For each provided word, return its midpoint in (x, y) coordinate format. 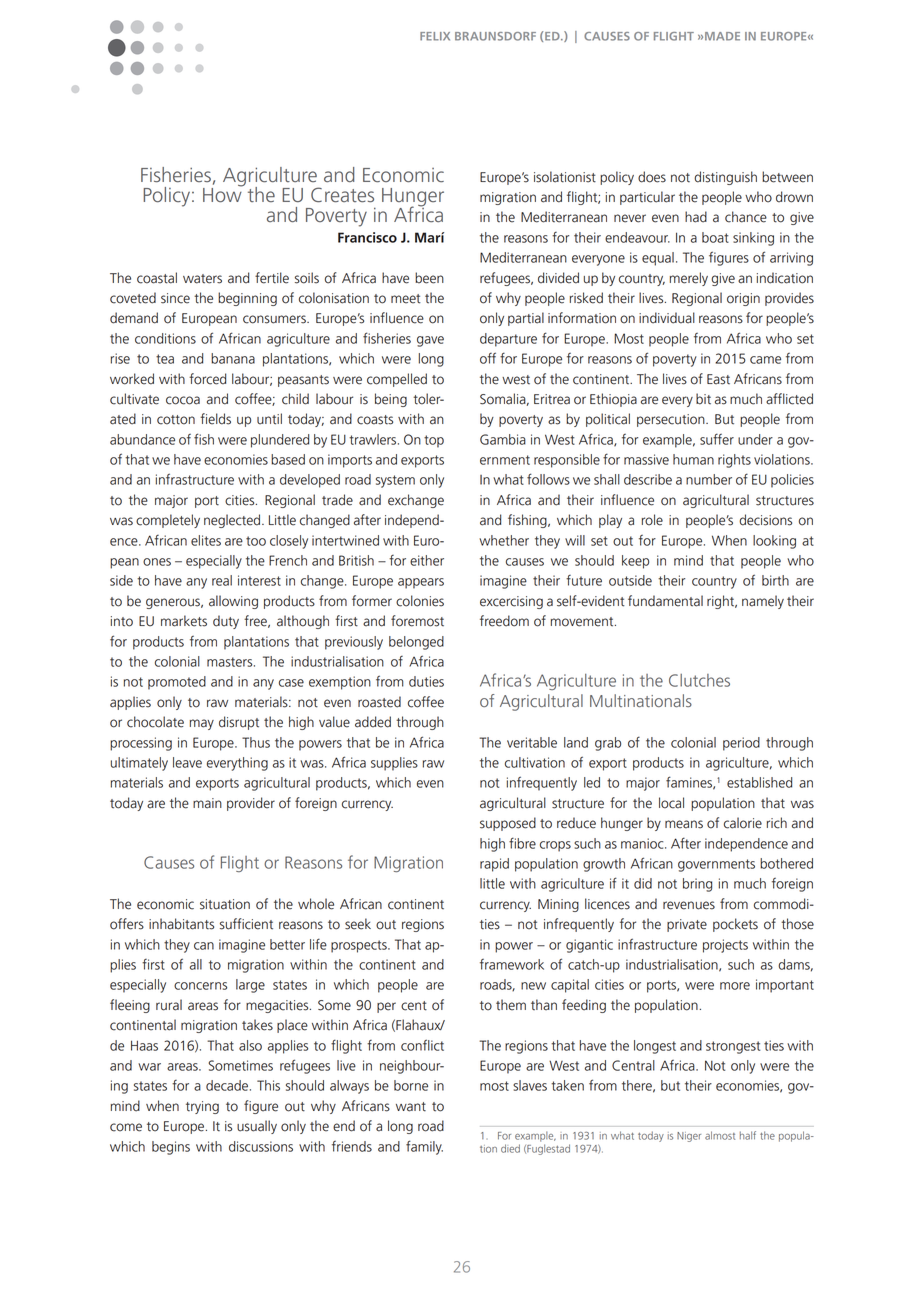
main (207, 803)
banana (233, 358)
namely (763, 602)
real (222, 580)
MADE (722, 36)
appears (421, 583)
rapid (494, 865)
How (223, 194)
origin (743, 299)
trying (202, 1107)
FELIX (435, 36)
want (411, 1107)
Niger (689, 1137)
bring (697, 885)
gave (430, 341)
